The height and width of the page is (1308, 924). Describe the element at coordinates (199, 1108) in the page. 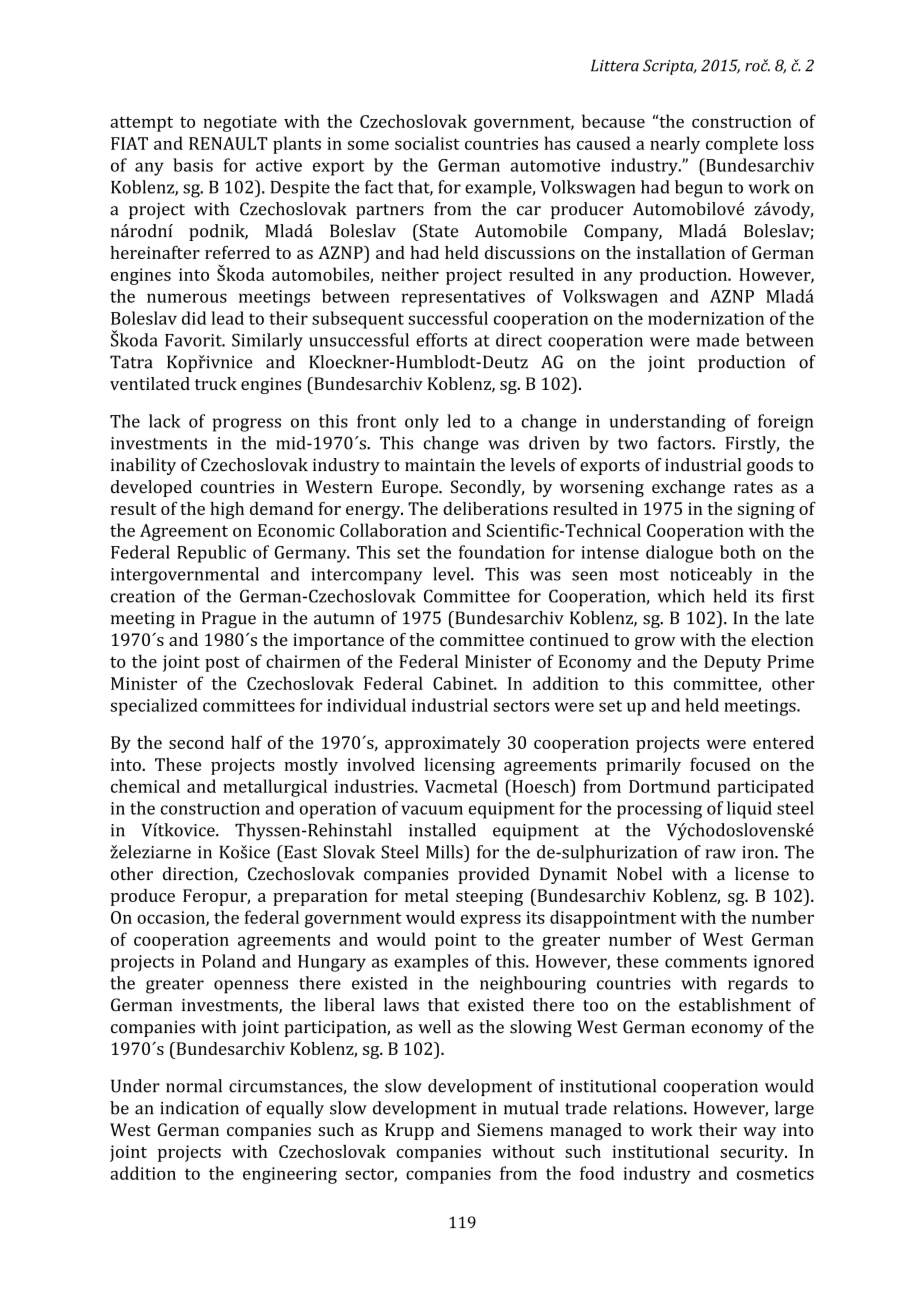

I see `indication` at that location.
